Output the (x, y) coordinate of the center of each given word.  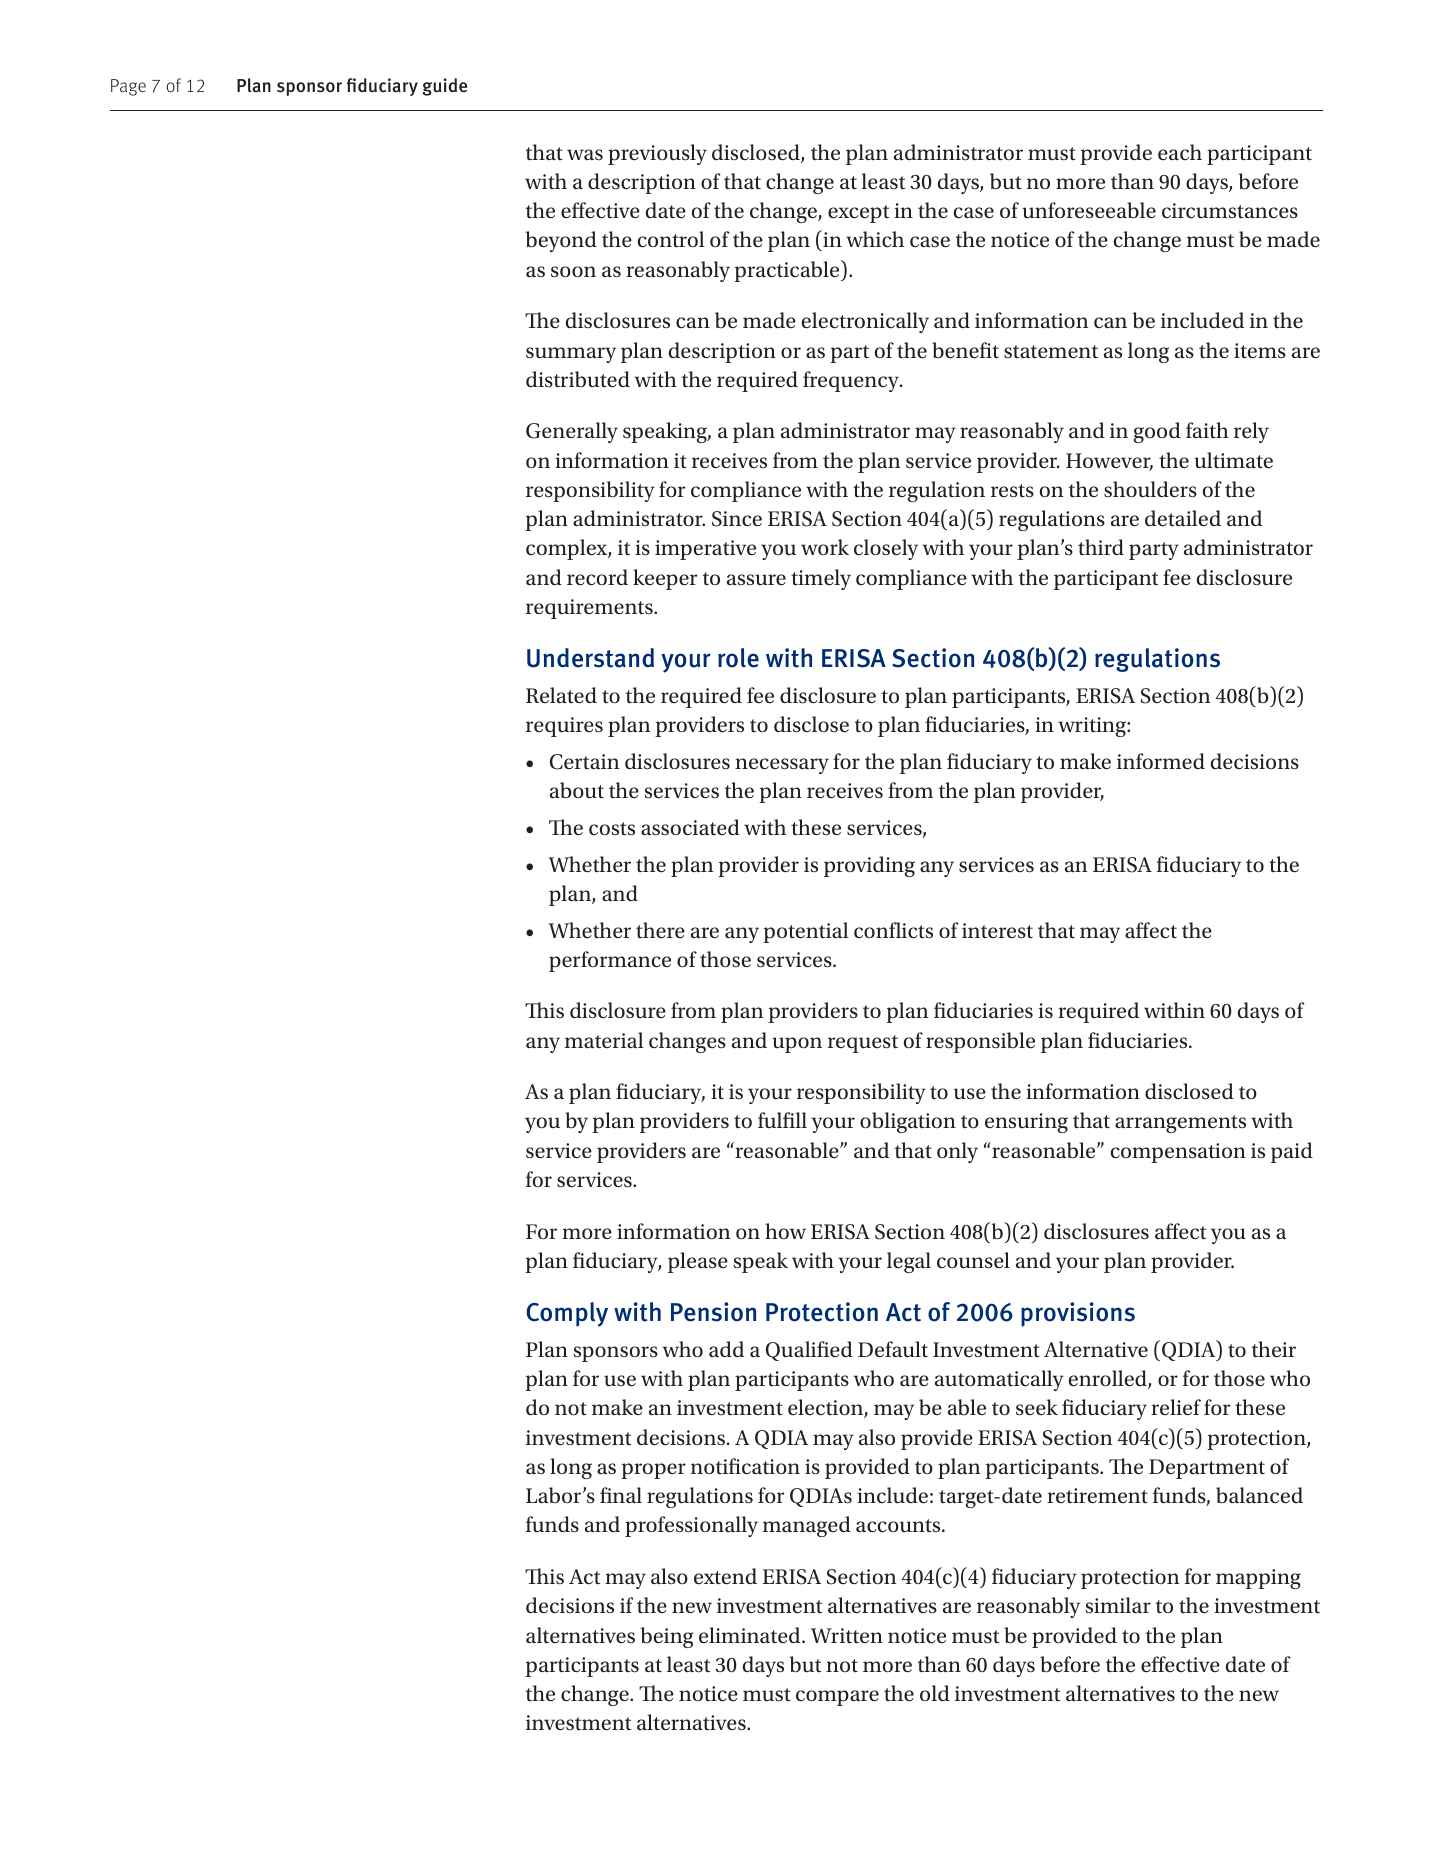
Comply (567, 1314)
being (667, 1637)
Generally (572, 432)
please (698, 1262)
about (577, 790)
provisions (1078, 1314)
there (660, 930)
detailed (1183, 518)
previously (657, 154)
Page (128, 87)
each (1180, 152)
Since (737, 519)
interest (997, 931)
